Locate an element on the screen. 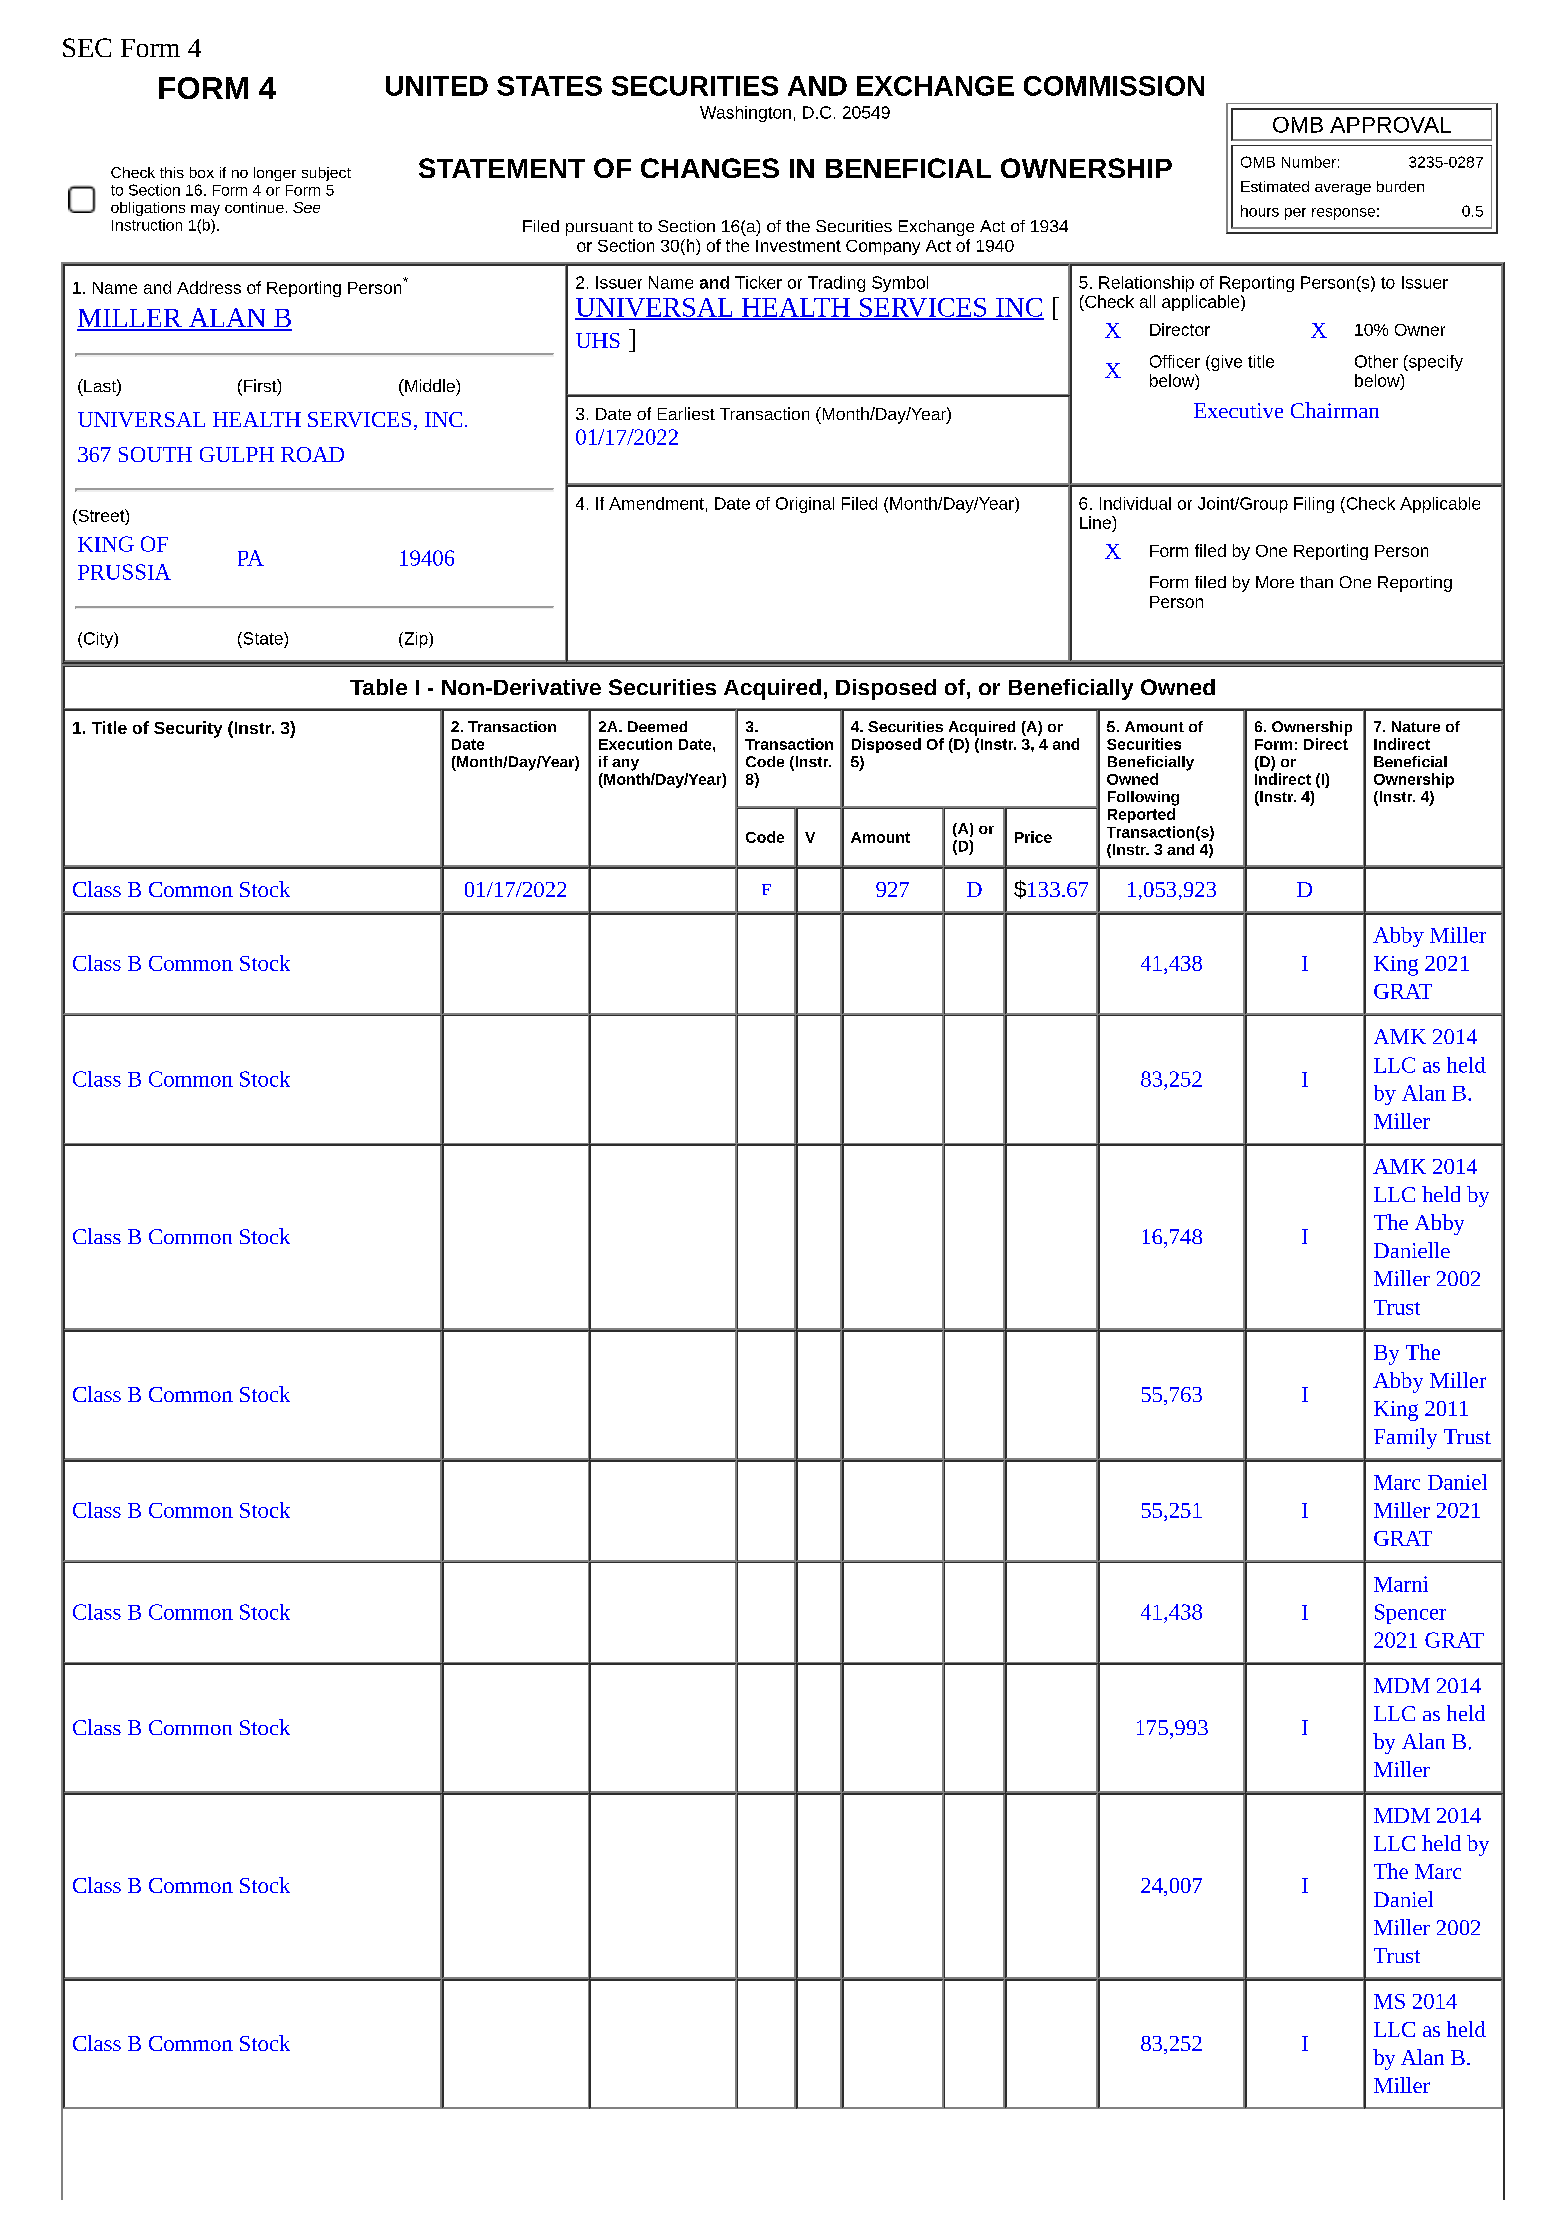 The image size is (1566, 2216). More is located at coordinates (1275, 582).
